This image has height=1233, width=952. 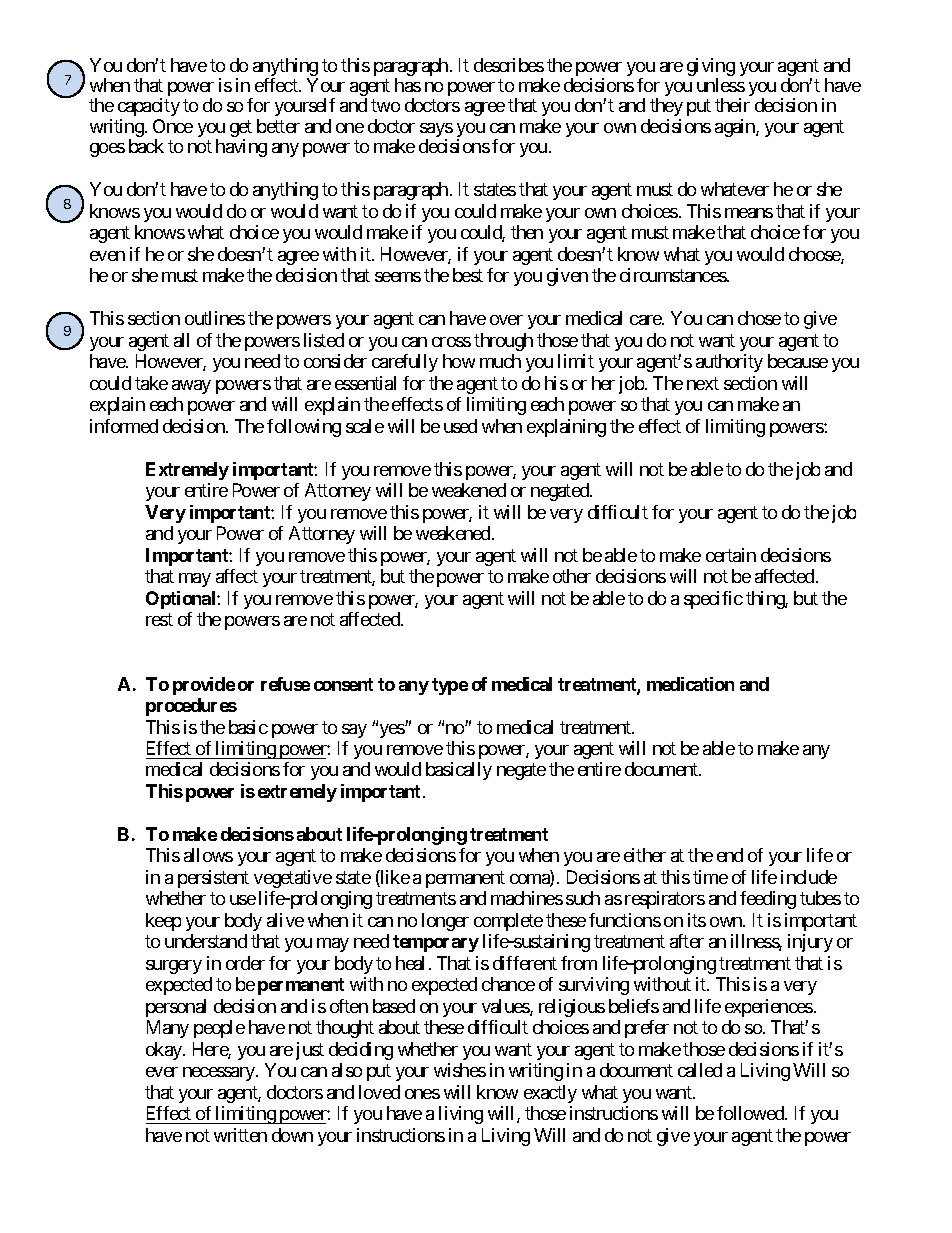 What do you see at coordinates (191, 387) in the image?
I see `away` at bounding box center [191, 387].
